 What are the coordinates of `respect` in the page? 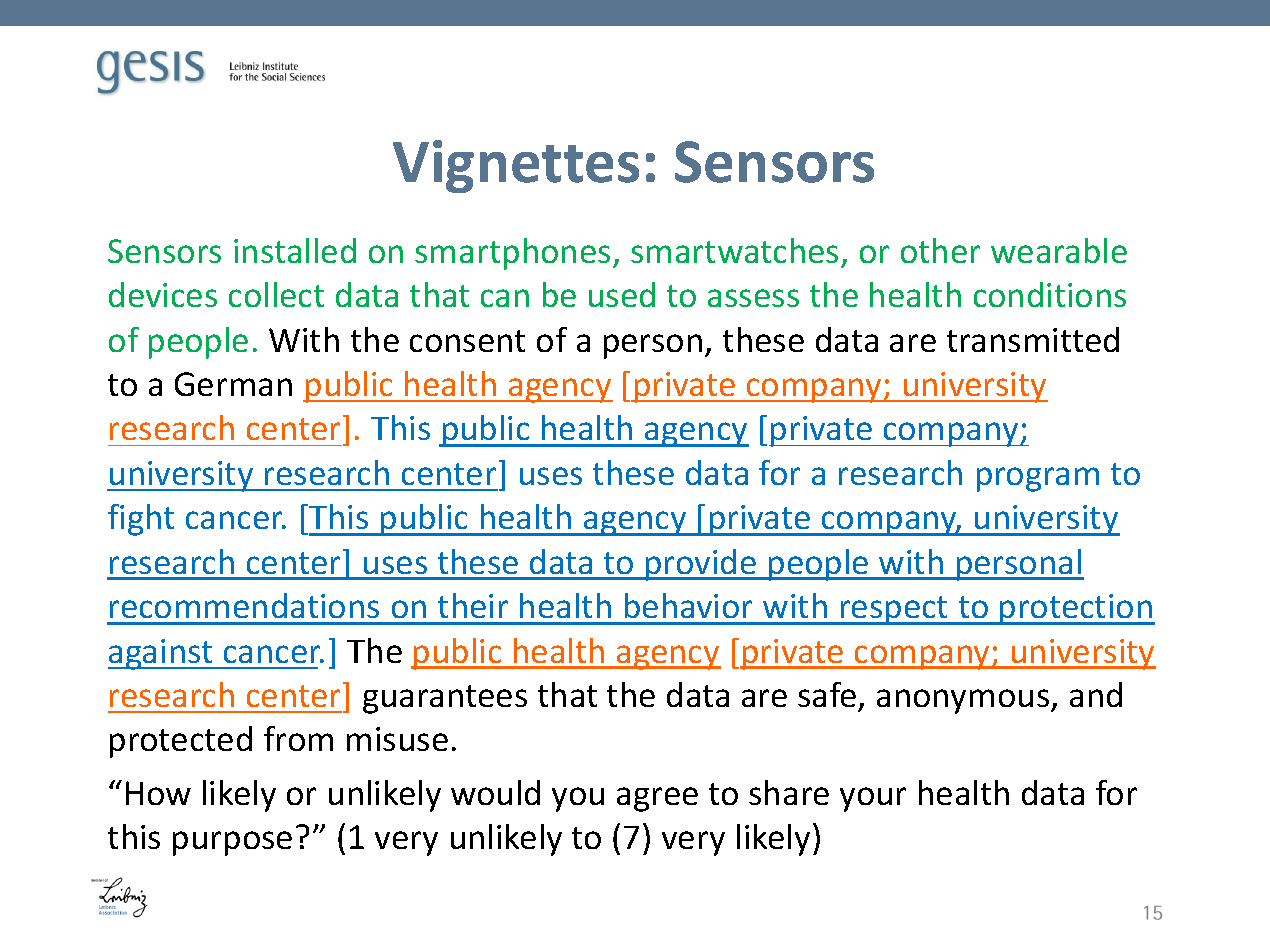 It's located at (894, 610).
